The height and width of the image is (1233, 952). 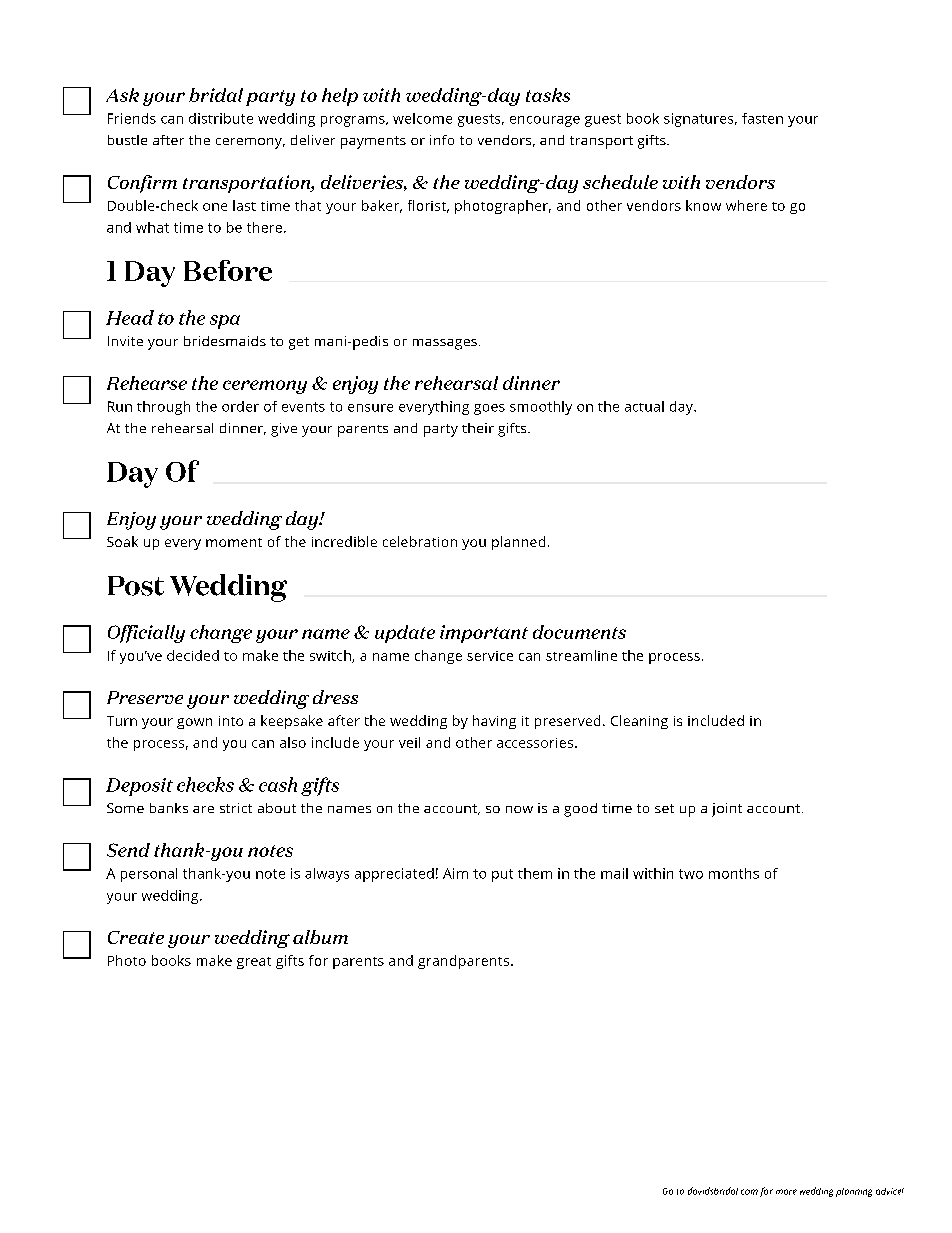 I want to click on personal, so click(x=149, y=875).
